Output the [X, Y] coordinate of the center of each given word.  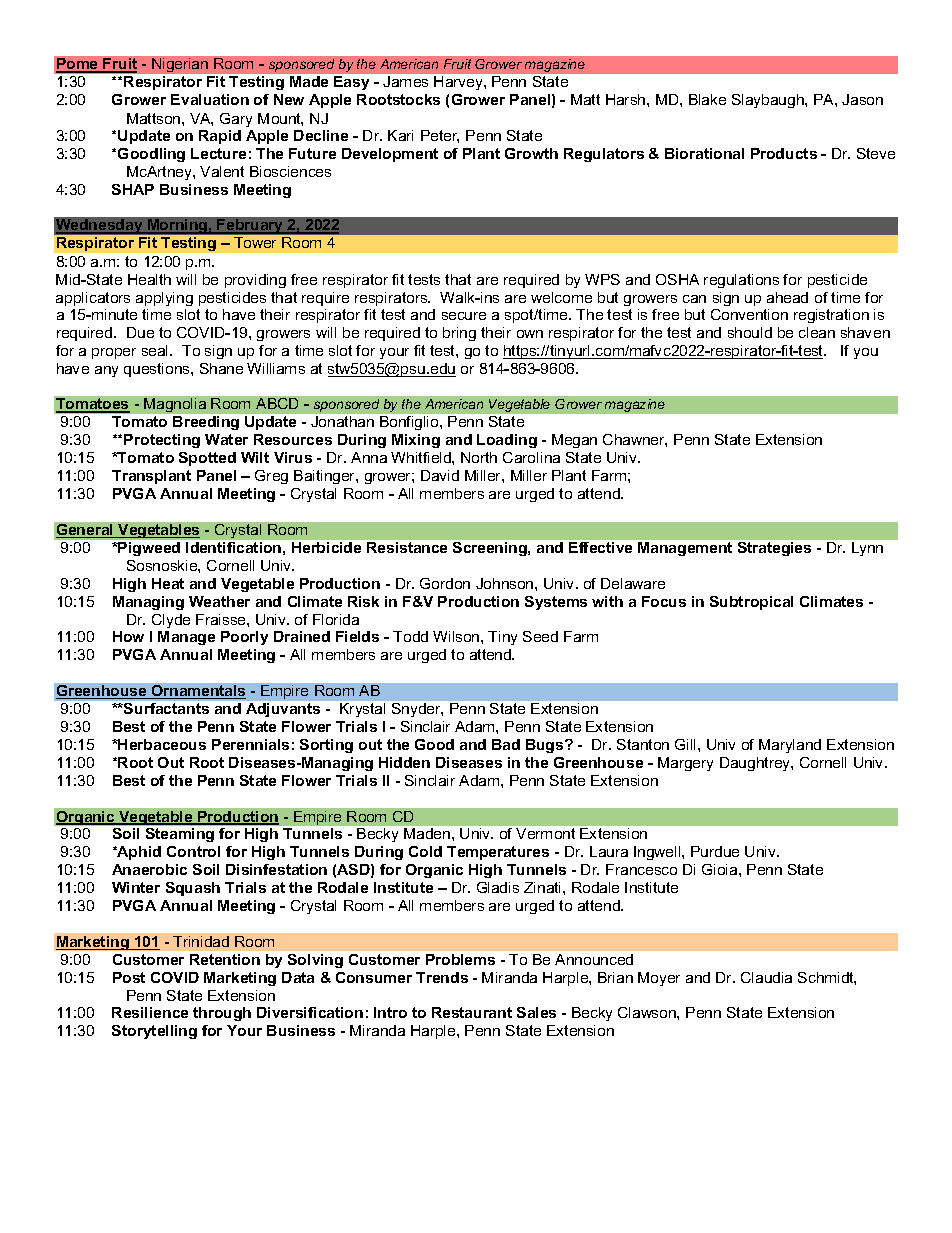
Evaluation [210, 99]
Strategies [774, 549]
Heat [168, 583]
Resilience [150, 1012]
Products [784, 153]
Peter [440, 136]
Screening [491, 549]
